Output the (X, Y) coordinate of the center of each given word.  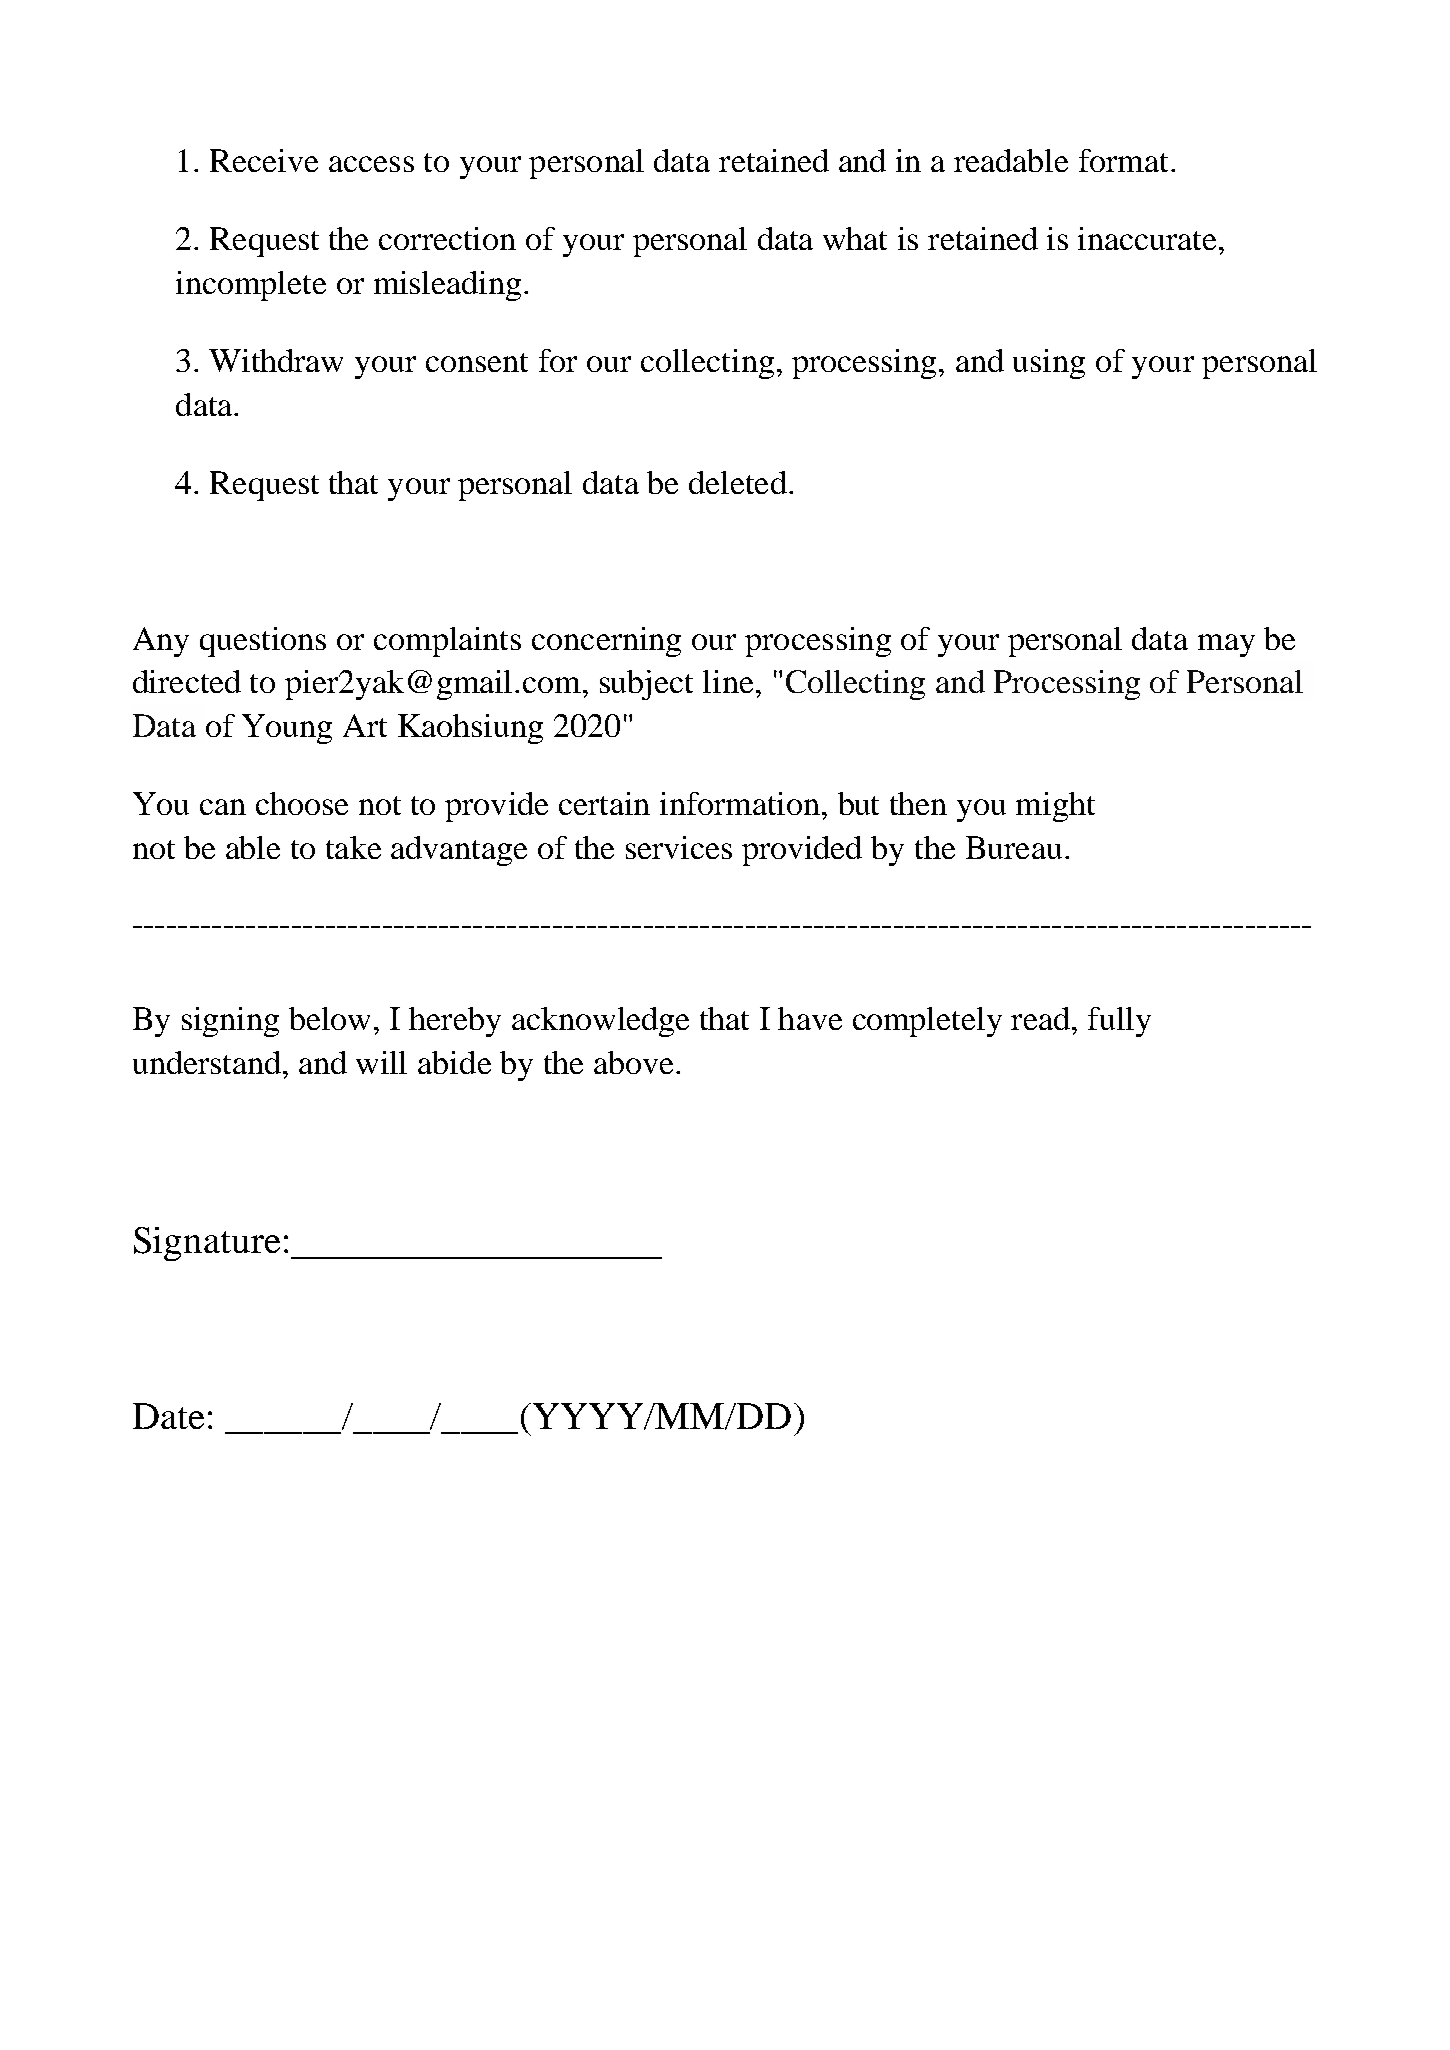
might (1055, 807)
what (855, 238)
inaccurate (1147, 238)
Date (168, 1416)
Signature (207, 1244)
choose (302, 803)
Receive (264, 160)
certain (604, 803)
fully (1119, 1022)
